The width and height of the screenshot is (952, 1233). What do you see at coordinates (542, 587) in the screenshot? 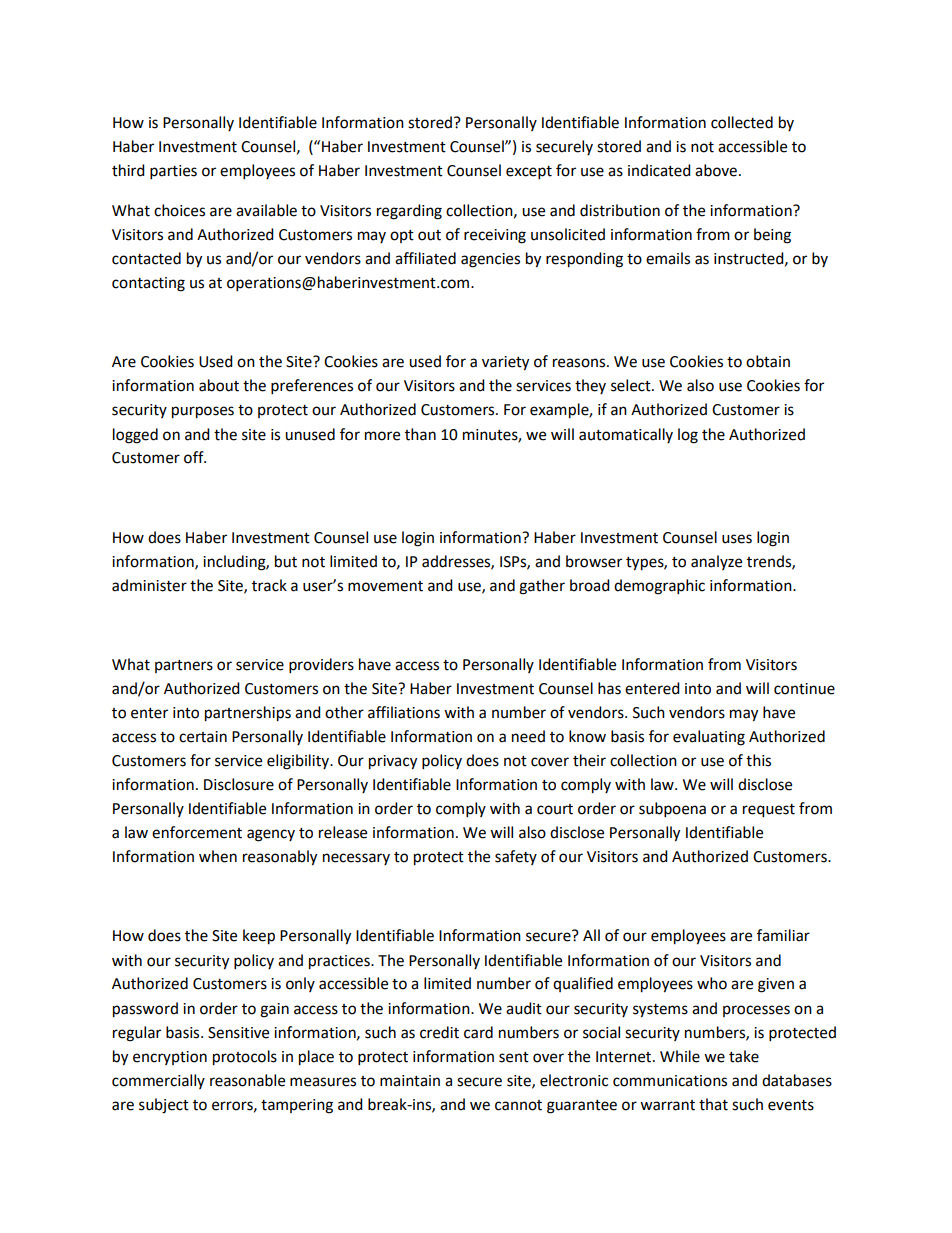
I see `gather` at bounding box center [542, 587].
